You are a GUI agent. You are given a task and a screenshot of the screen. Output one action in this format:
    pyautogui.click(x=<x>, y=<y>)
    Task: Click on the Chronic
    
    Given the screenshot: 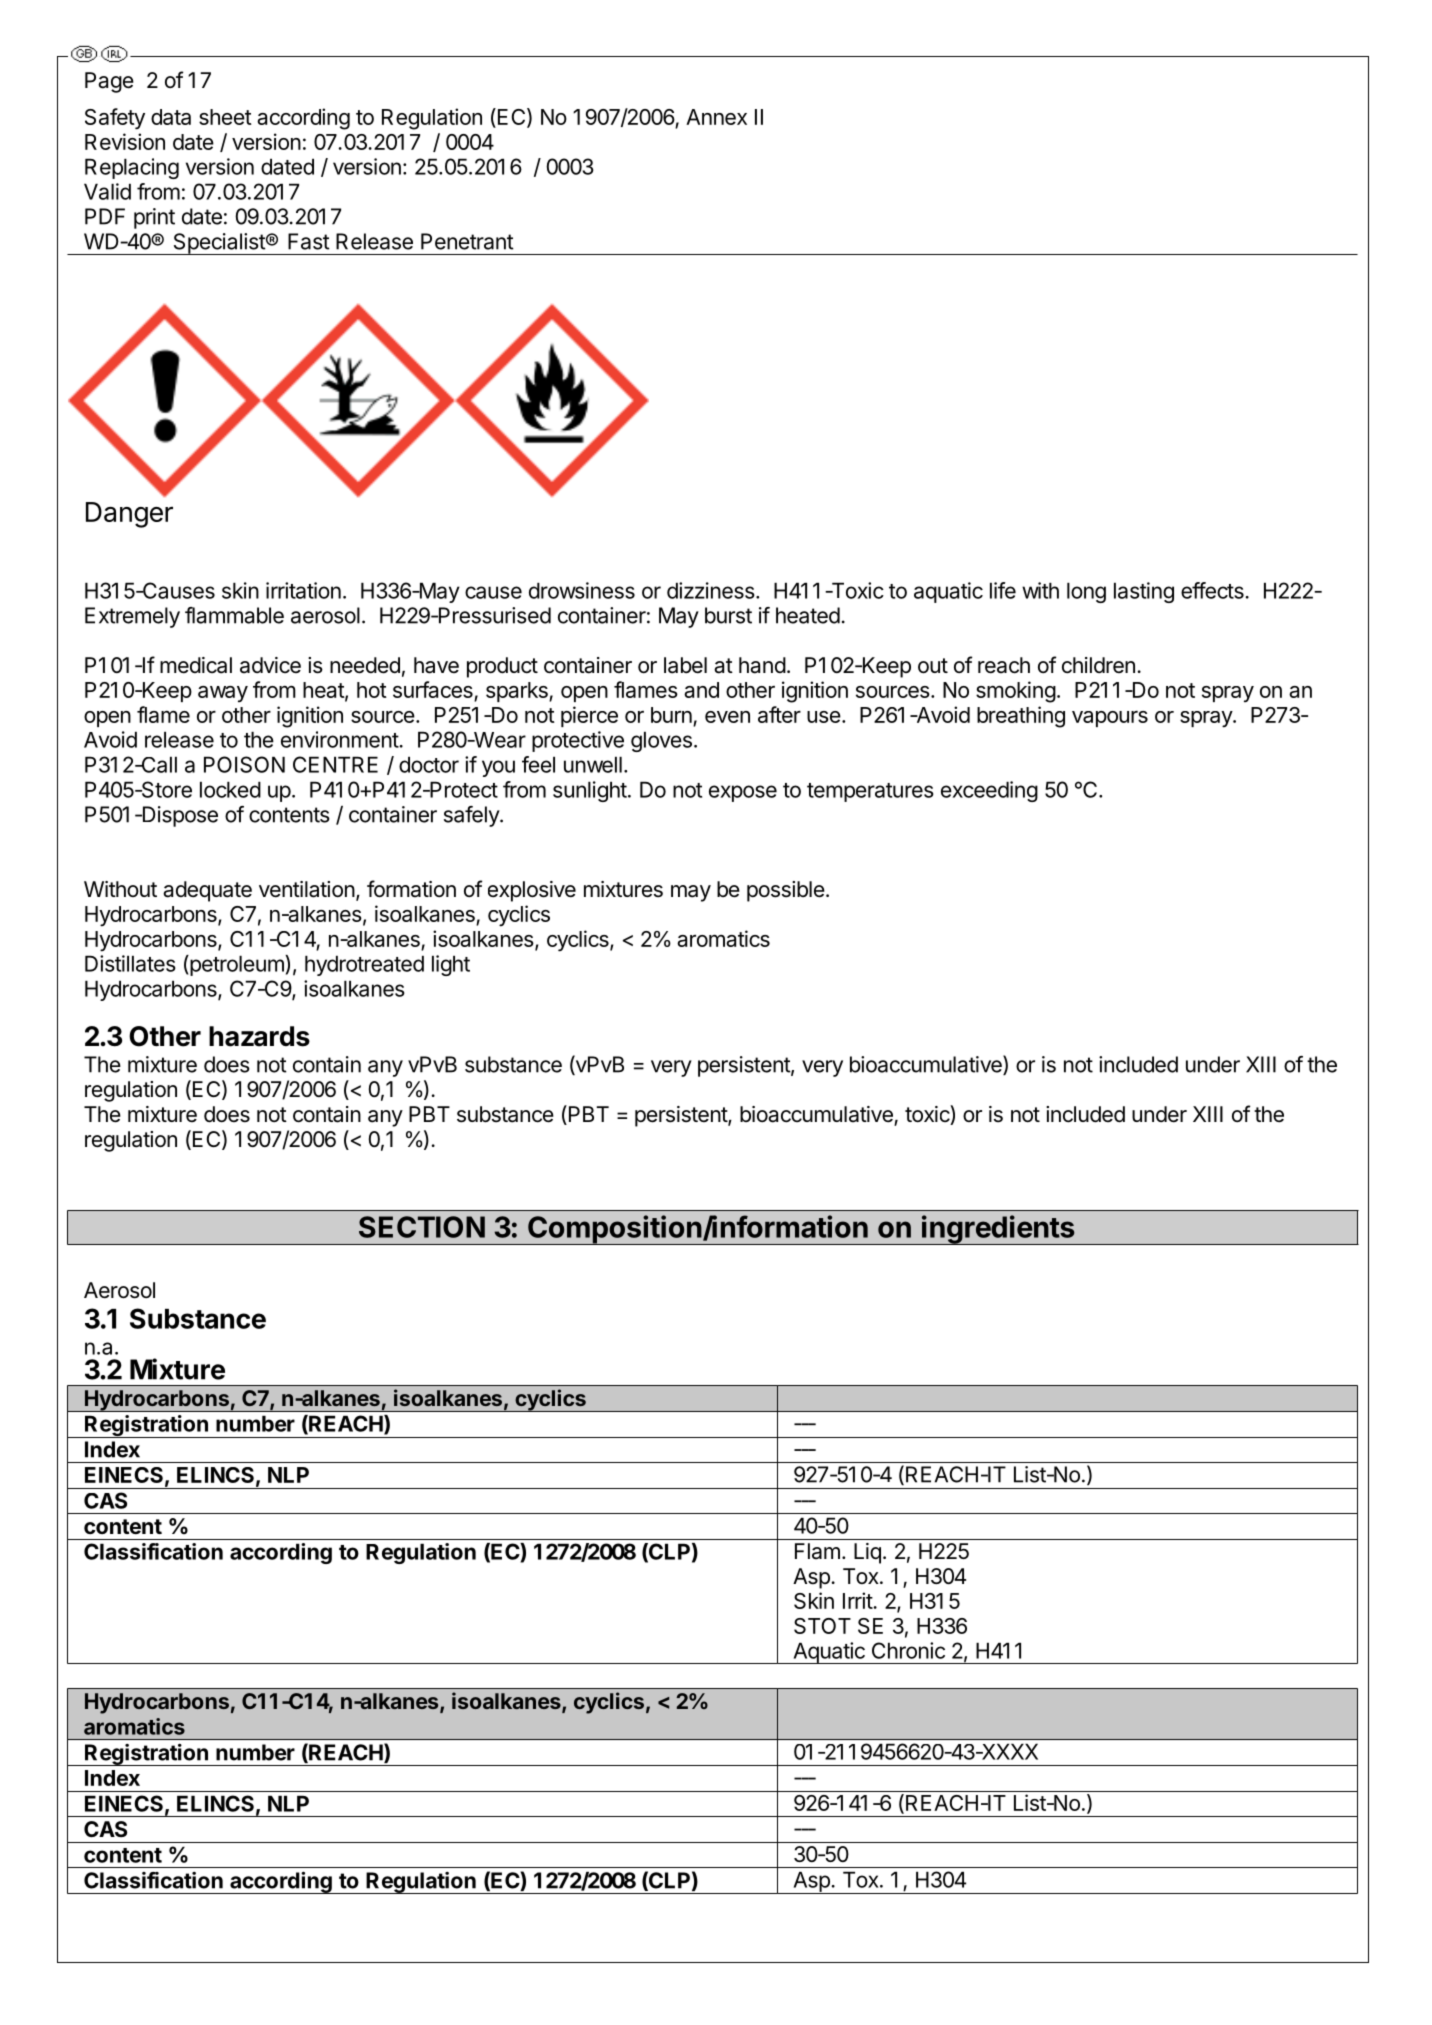 What is the action you would take?
    pyautogui.click(x=908, y=1650)
